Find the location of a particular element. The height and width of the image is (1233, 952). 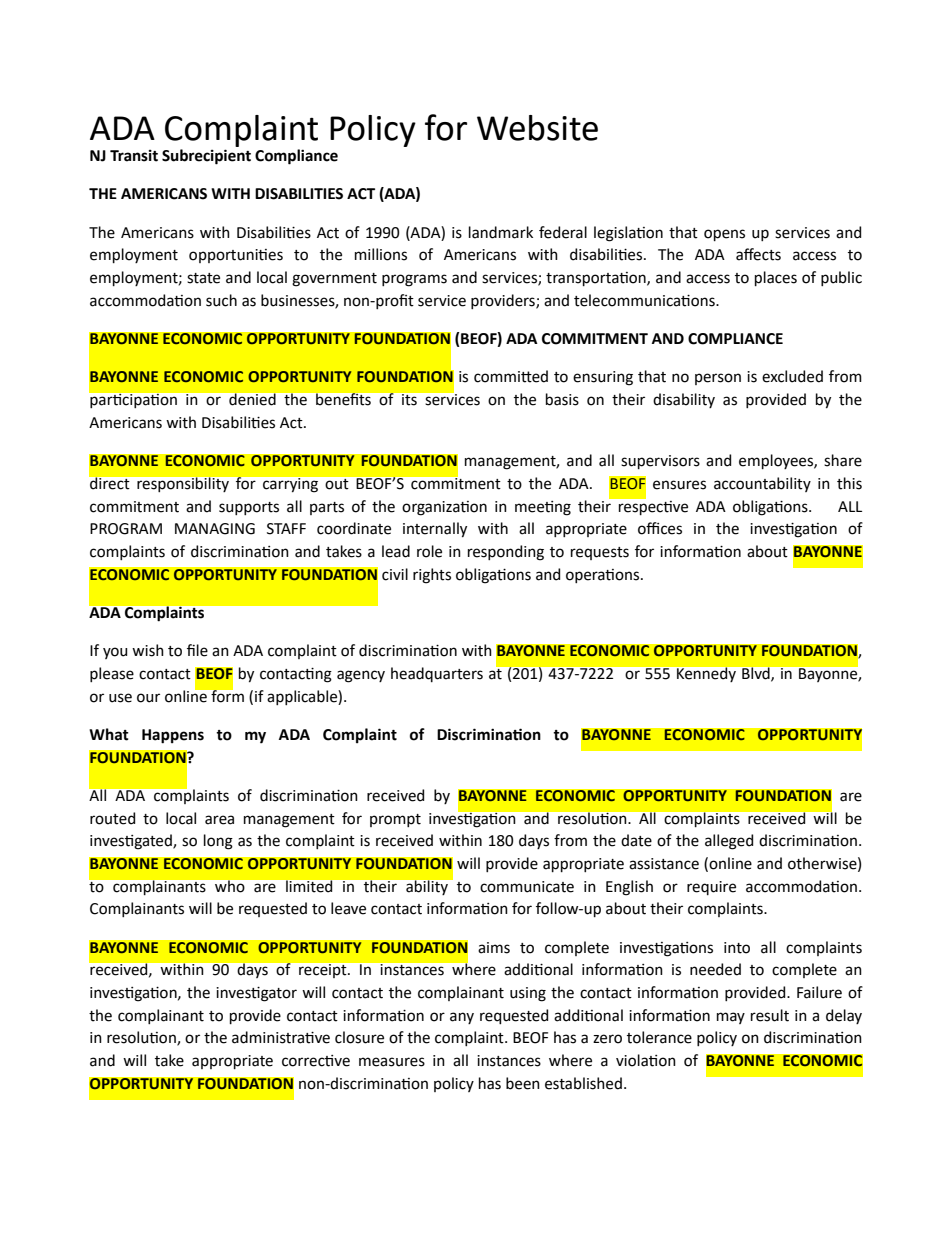

Transit is located at coordinates (134, 156).
